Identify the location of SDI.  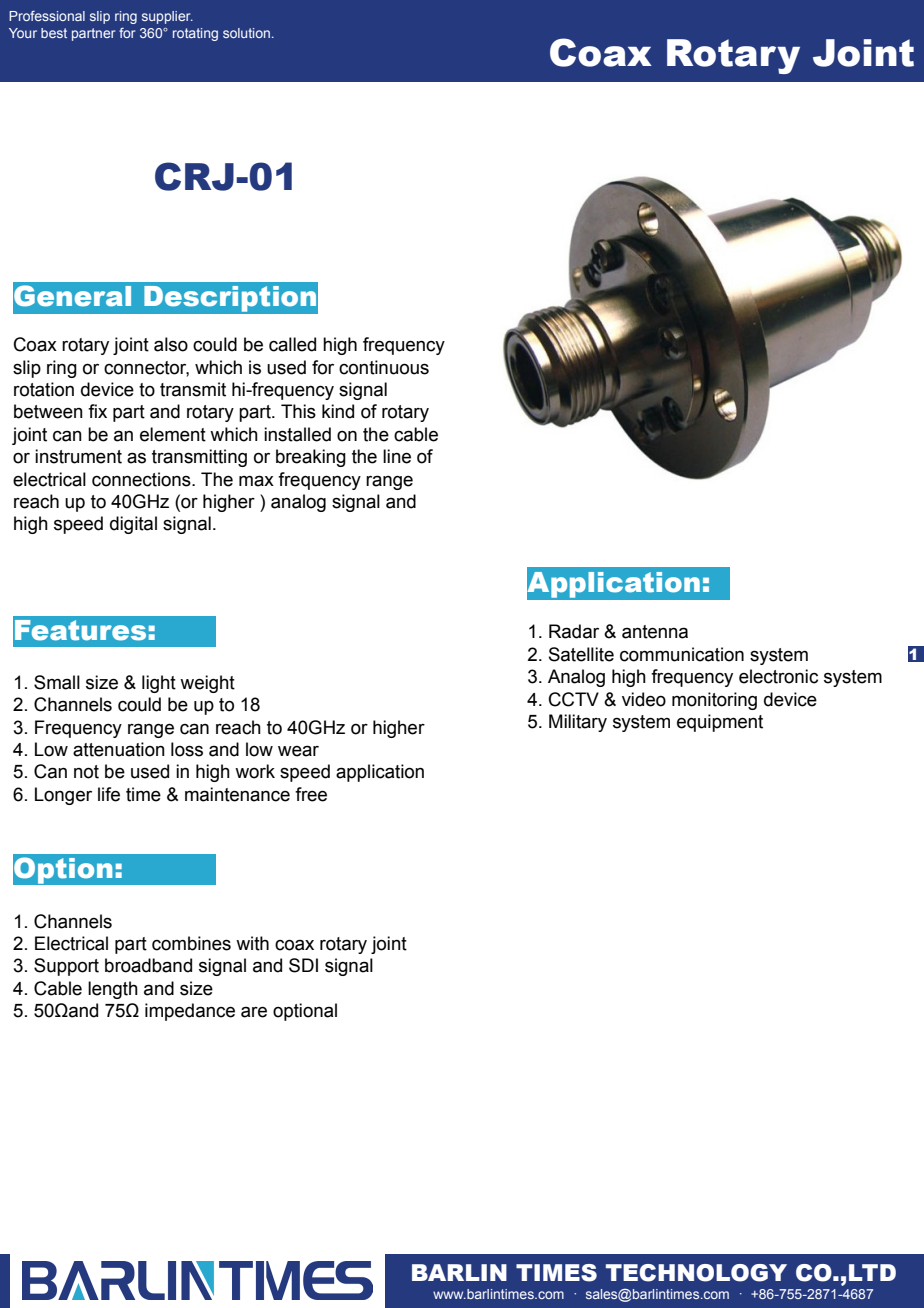
(303, 965).
